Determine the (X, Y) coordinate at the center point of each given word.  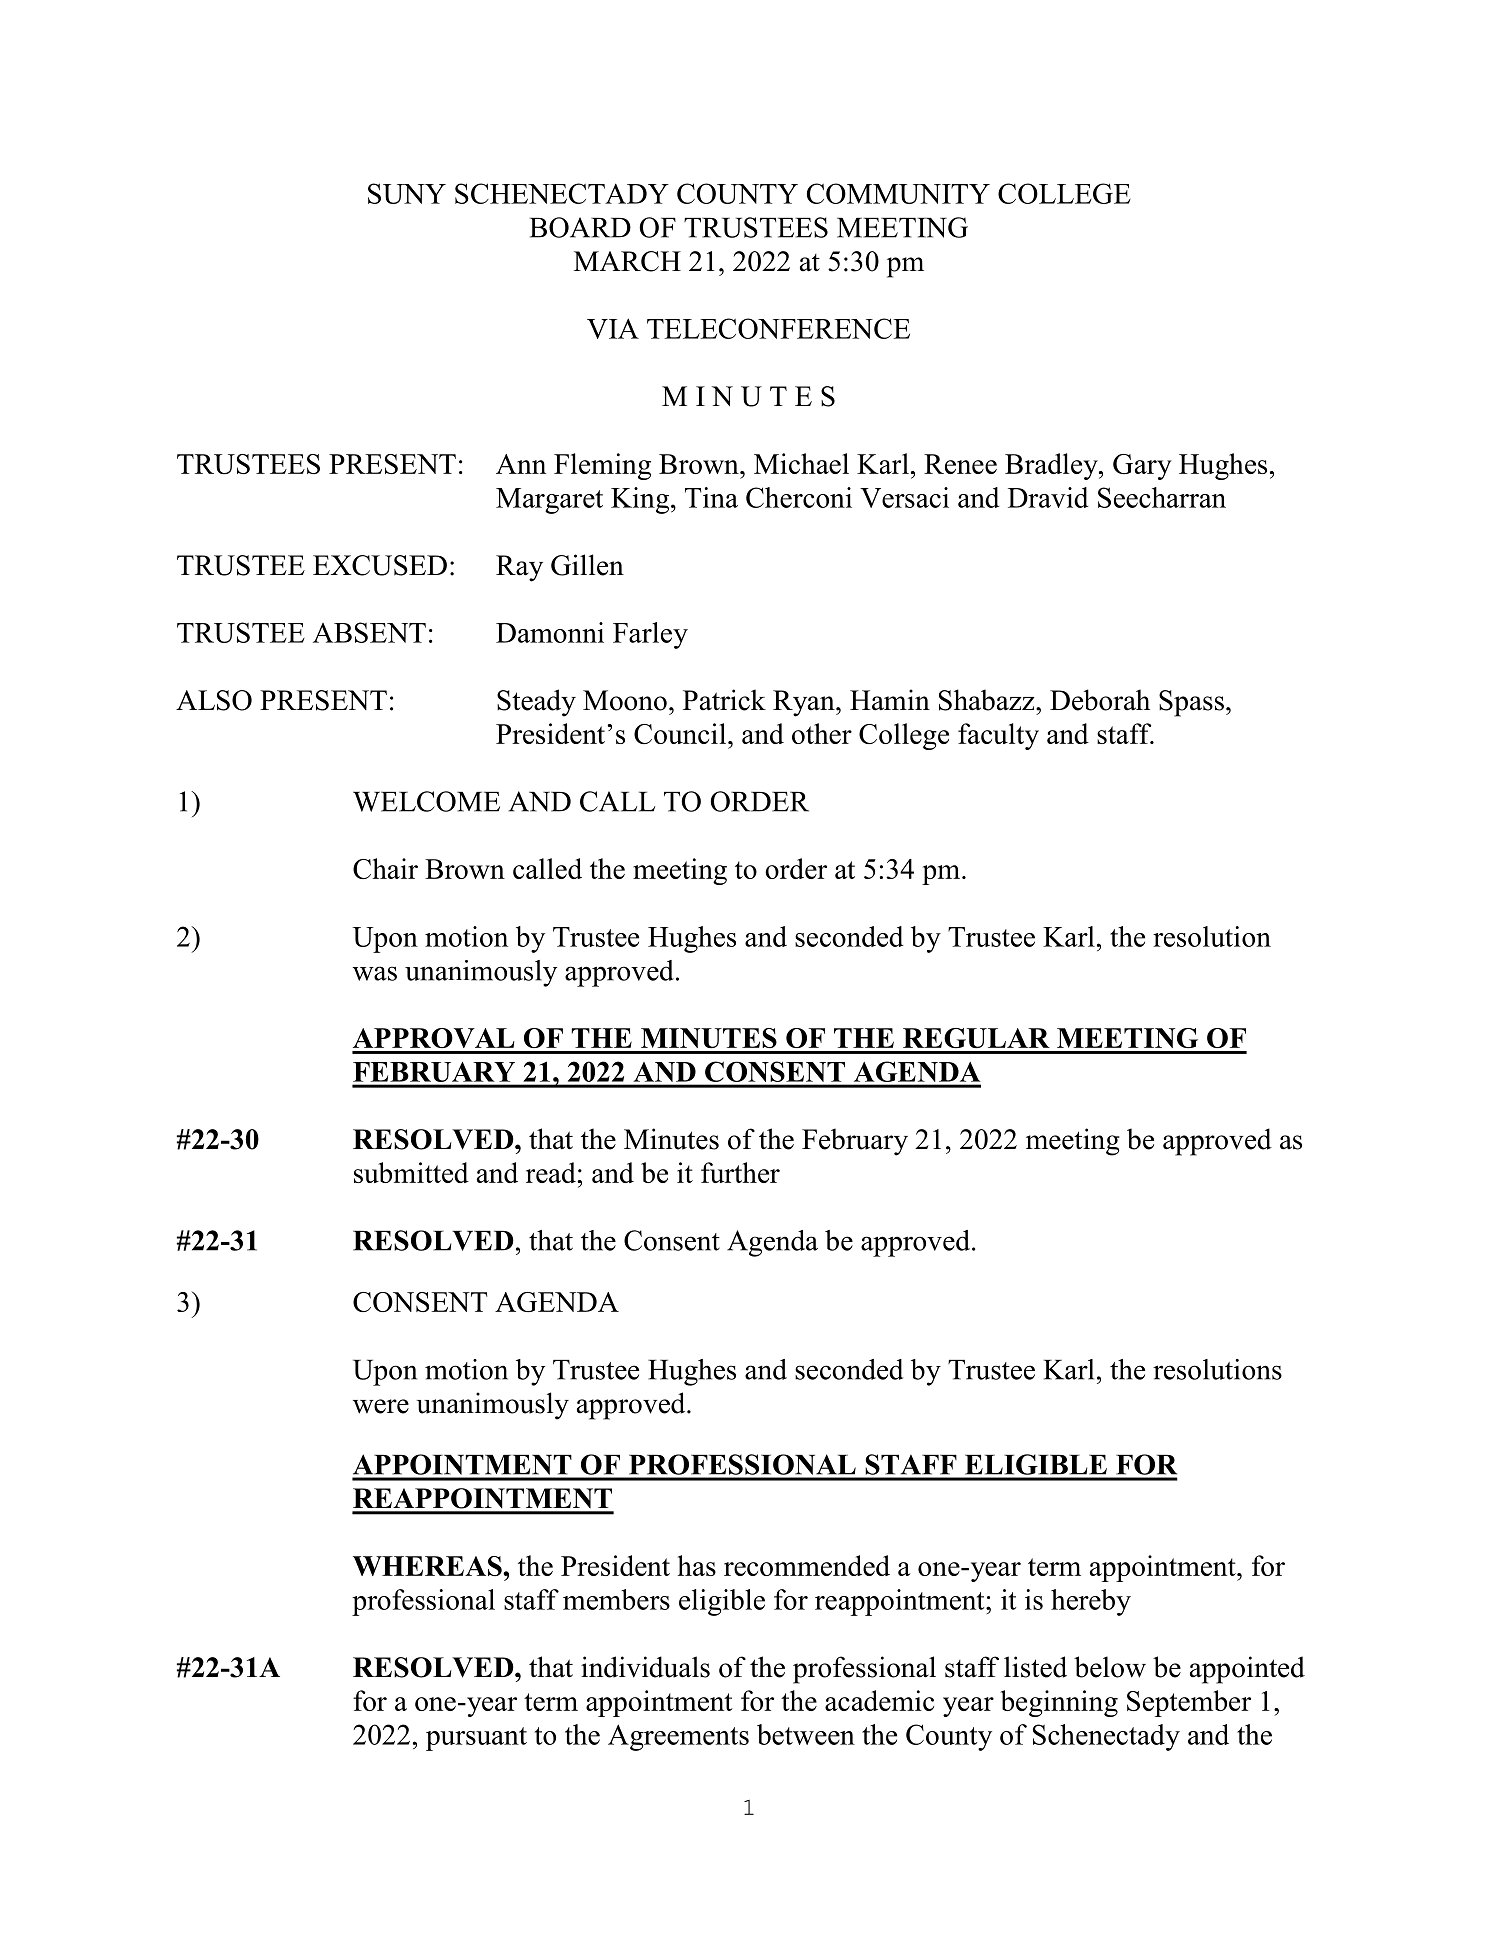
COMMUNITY (898, 193)
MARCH (627, 261)
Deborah (1100, 700)
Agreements (678, 1737)
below (1110, 1667)
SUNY (407, 193)
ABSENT (369, 632)
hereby (1091, 1602)
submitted (411, 1172)
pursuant (476, 1739)
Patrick (724, 700)
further (740, 1172)
